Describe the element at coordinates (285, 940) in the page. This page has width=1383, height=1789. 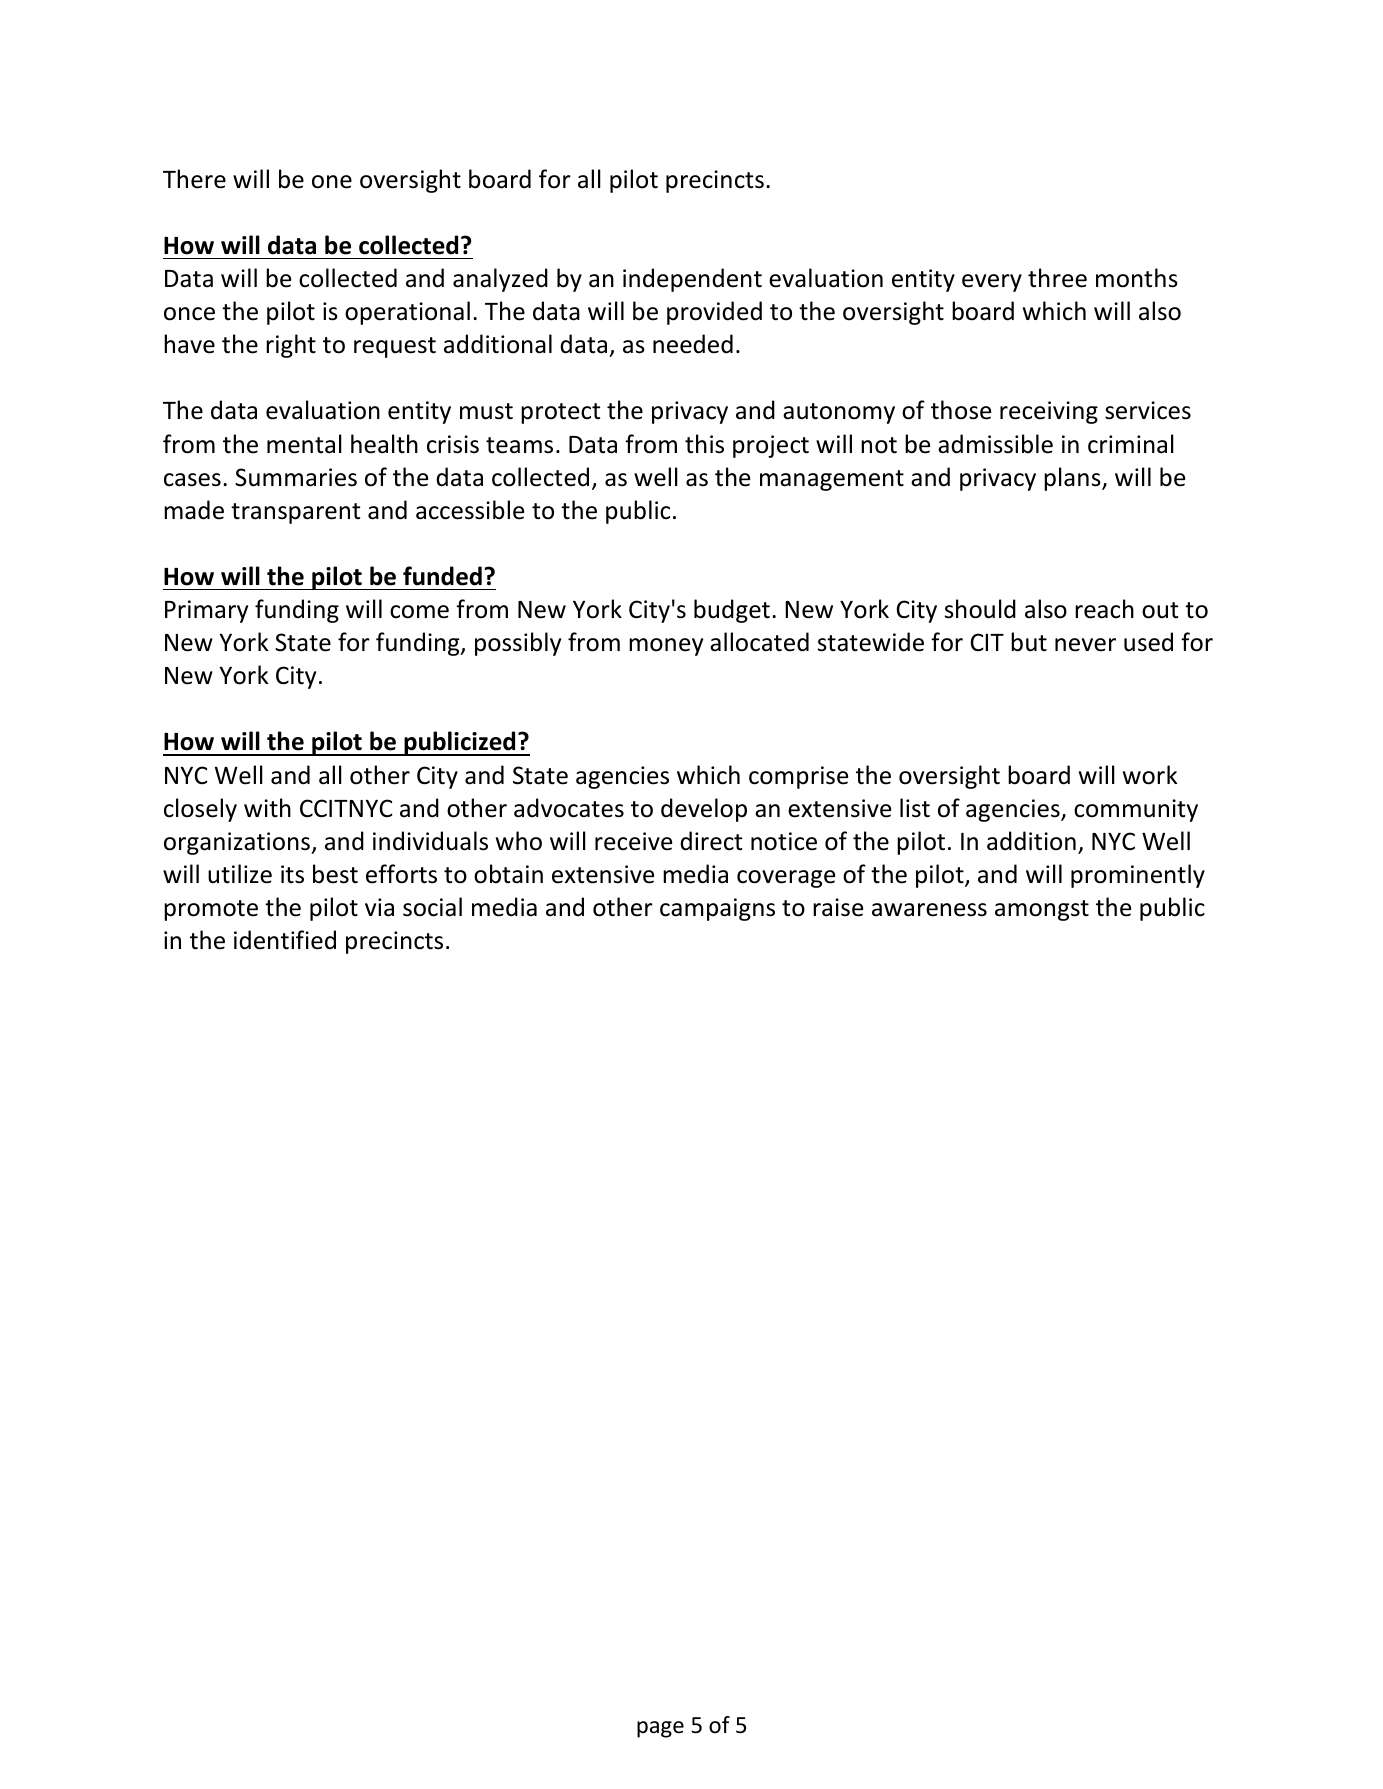
I see `identified` at that location.
